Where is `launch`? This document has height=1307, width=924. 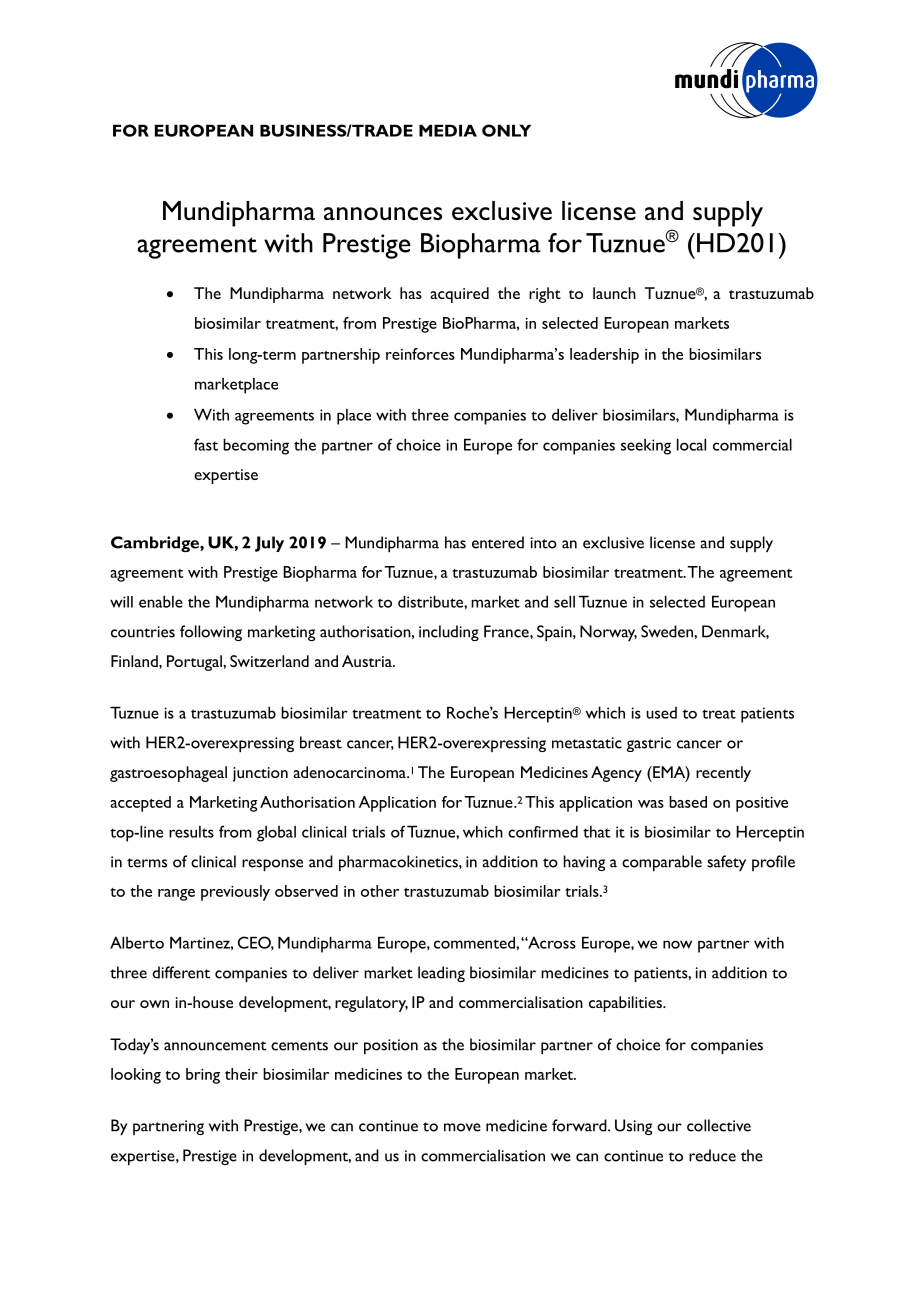
launch is located at coordinates (614, 293).
